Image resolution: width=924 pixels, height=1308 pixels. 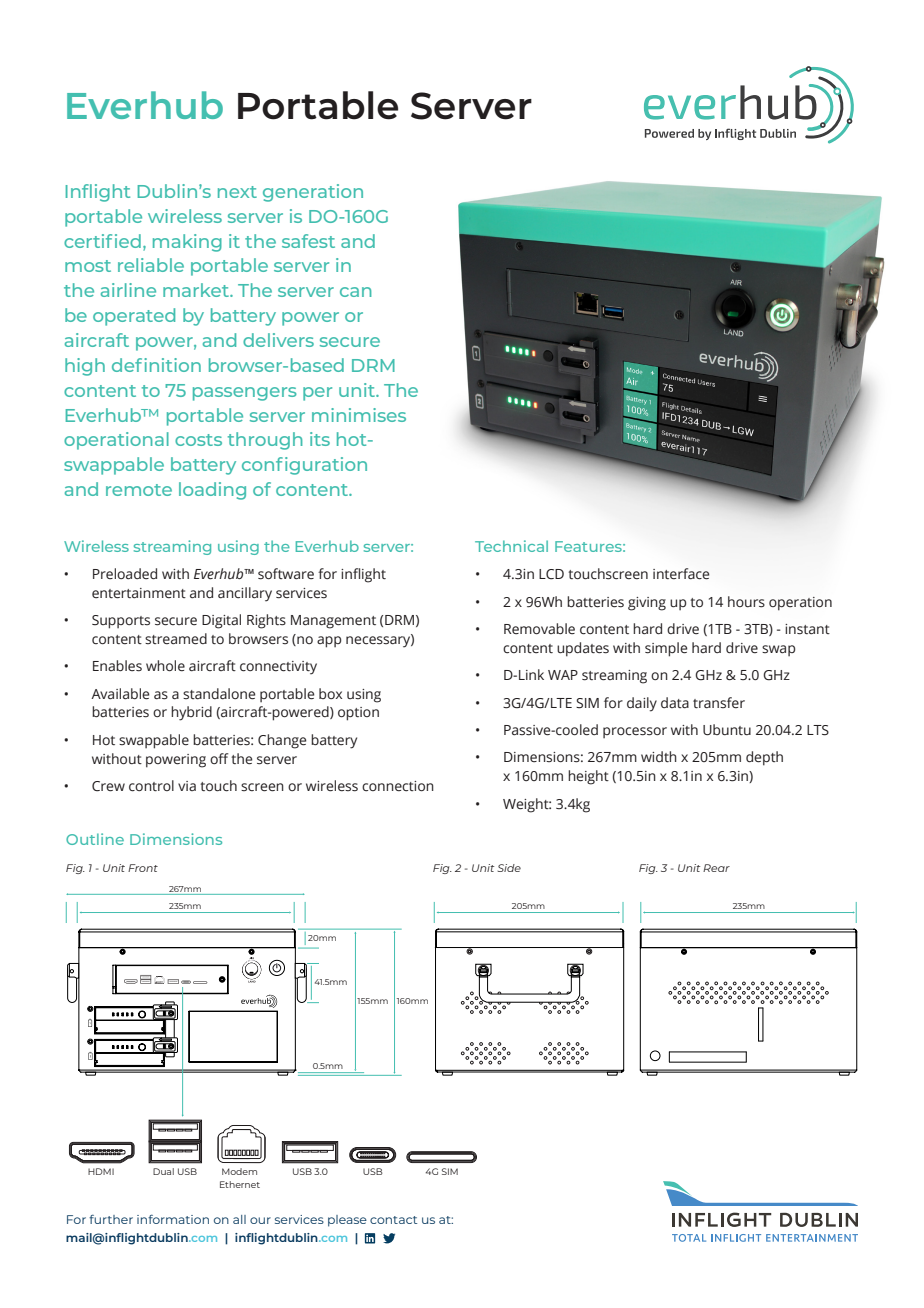 What do you see at coordinates (125, 574) in the document?
I see `Preloaded` at bounding box center [125, 574].
